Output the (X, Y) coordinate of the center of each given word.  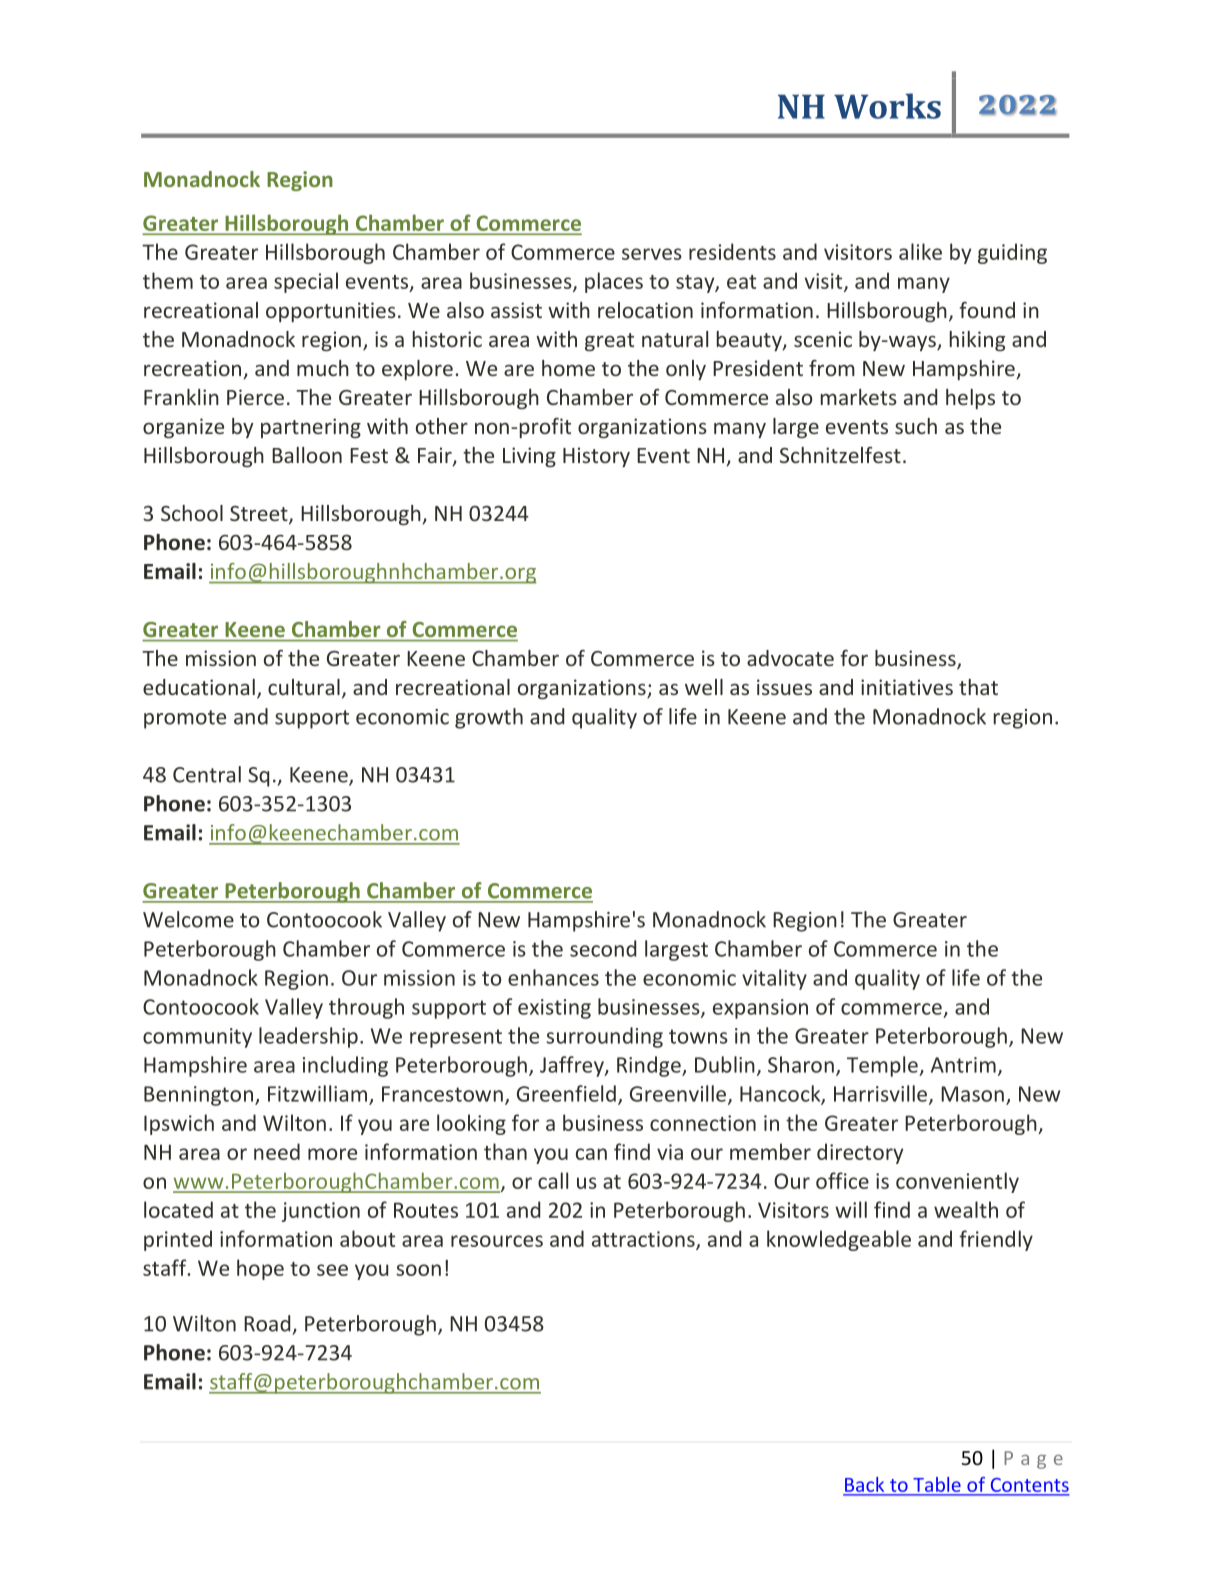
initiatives (907, 687)
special (306, 282)
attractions (644, 1240)
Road (267, 1323)
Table (937, 1484)
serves (652, 254)
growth (489, 718)
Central (207, 774)
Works (887, 106)
